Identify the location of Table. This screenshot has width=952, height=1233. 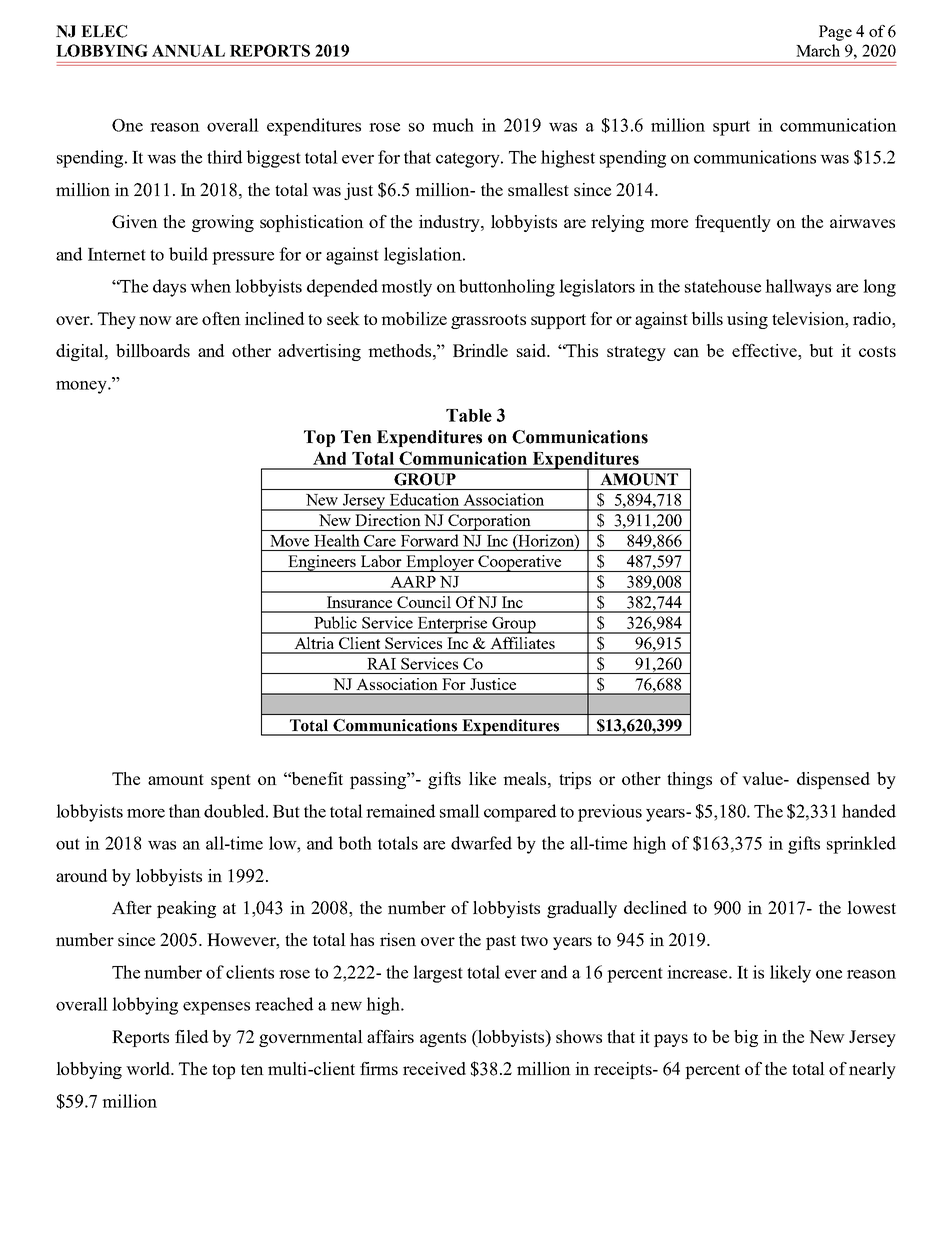
(469, 415).
